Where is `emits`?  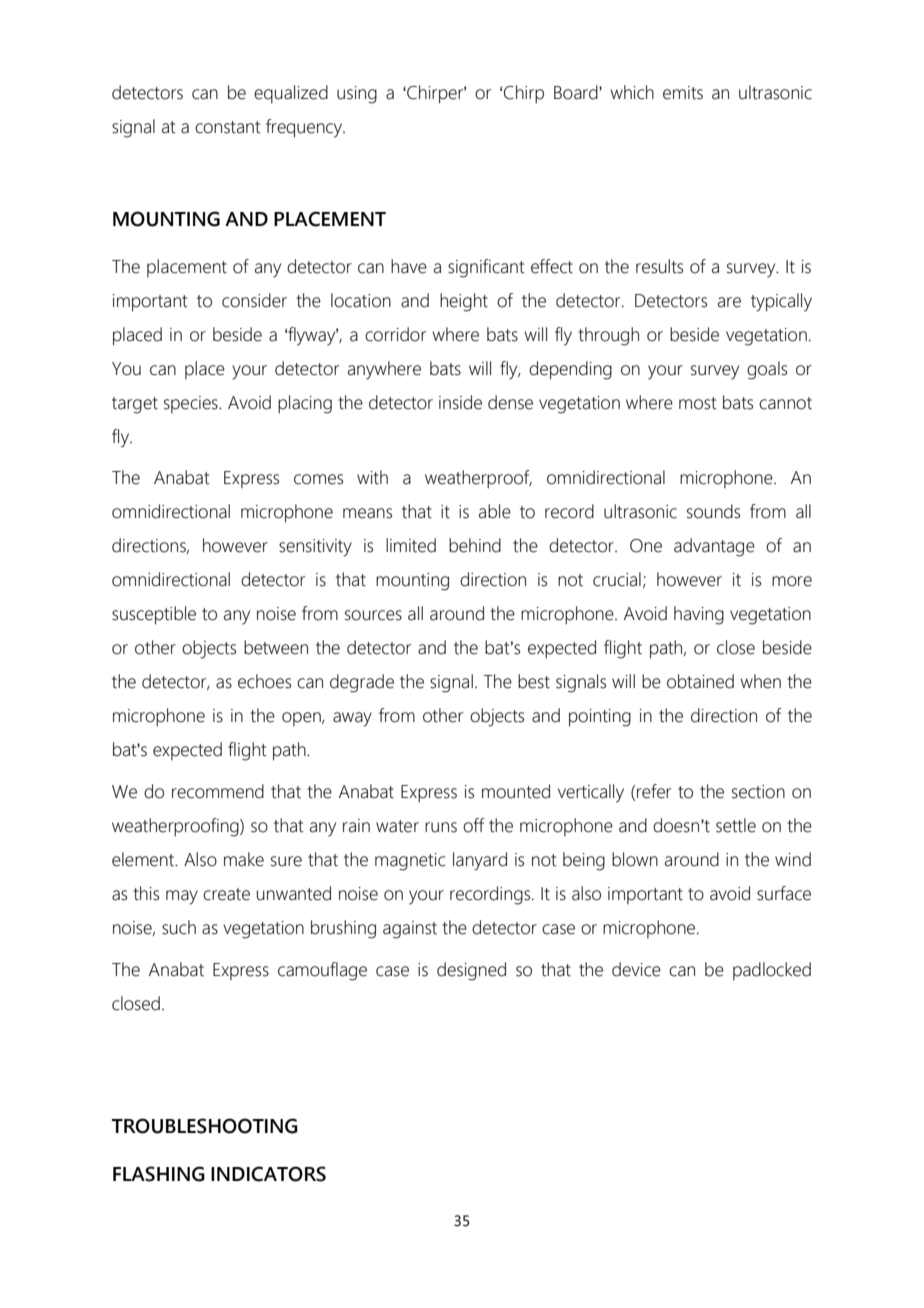 emits is located at coordinates (683, 93).
